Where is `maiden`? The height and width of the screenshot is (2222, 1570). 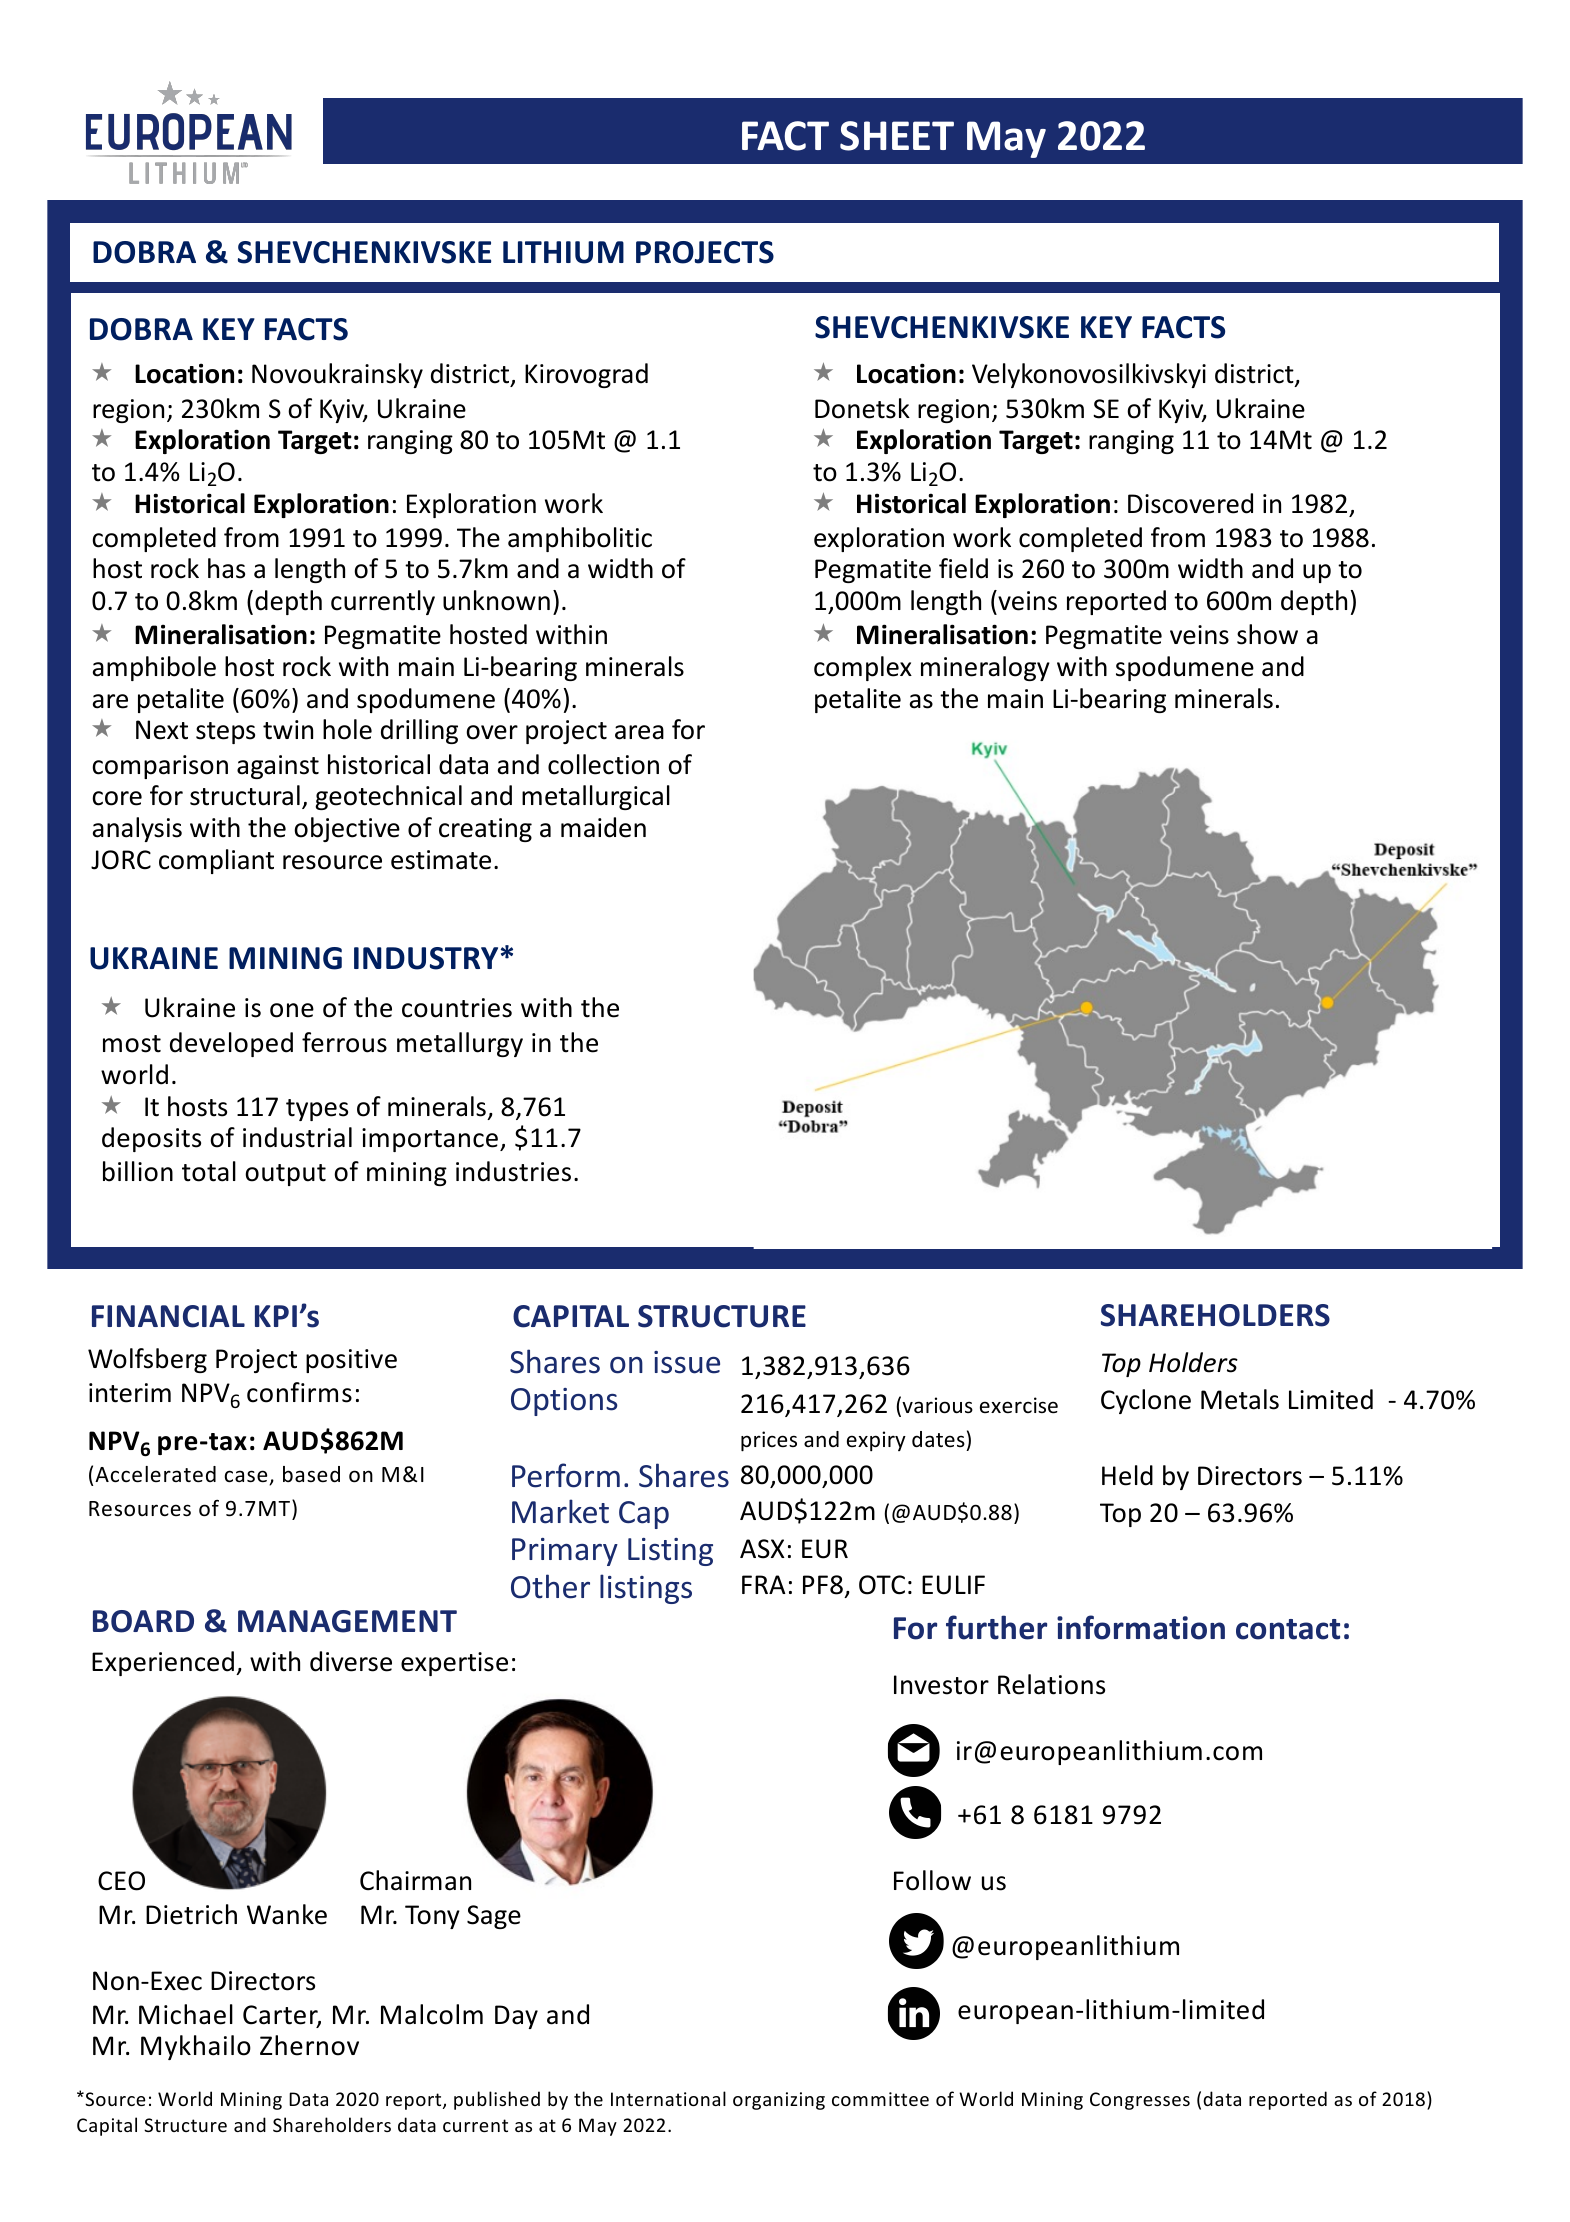
maiden is located at coordinates (603, 827).
